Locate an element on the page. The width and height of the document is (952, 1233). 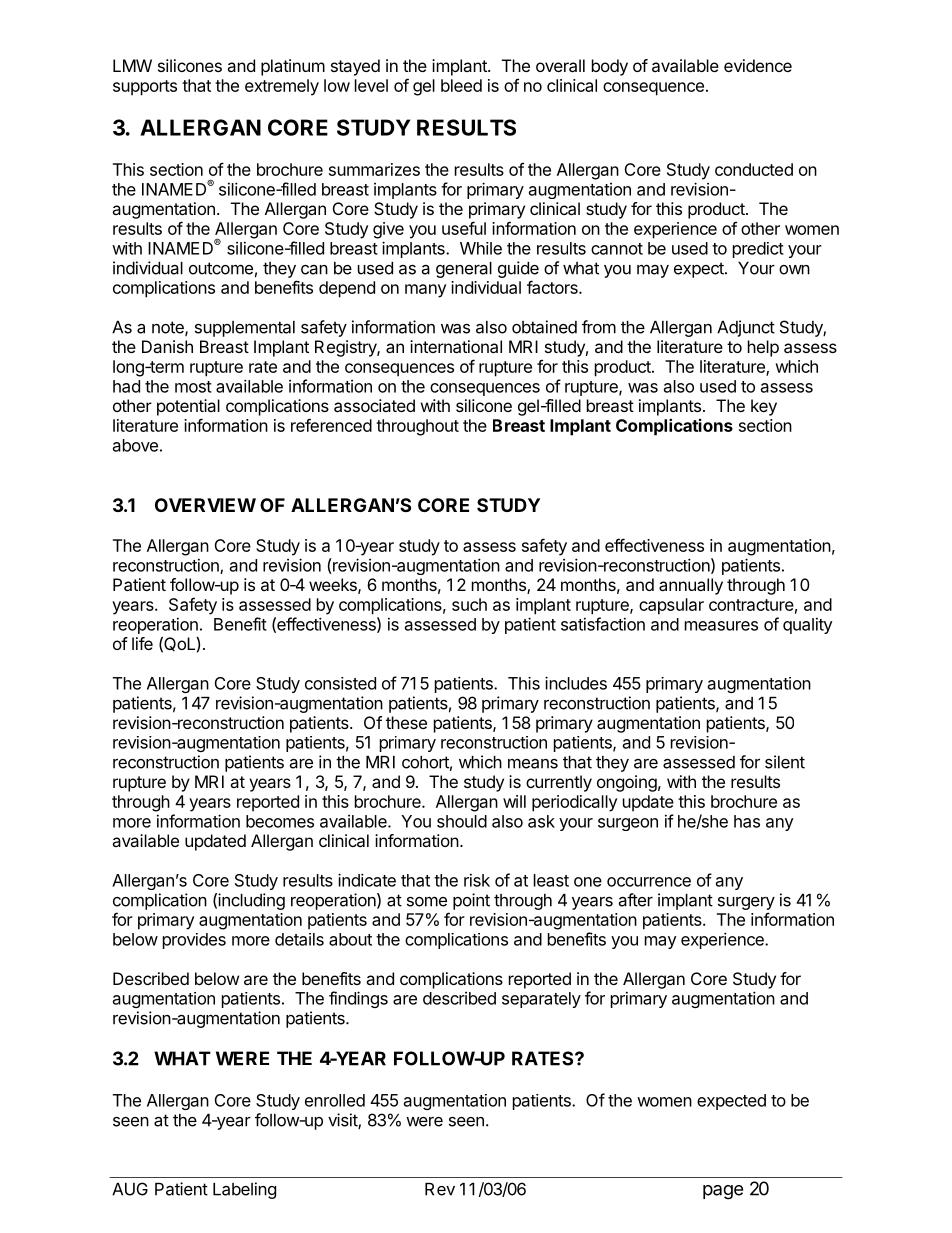
measures is located at coordinates (721, 626).
